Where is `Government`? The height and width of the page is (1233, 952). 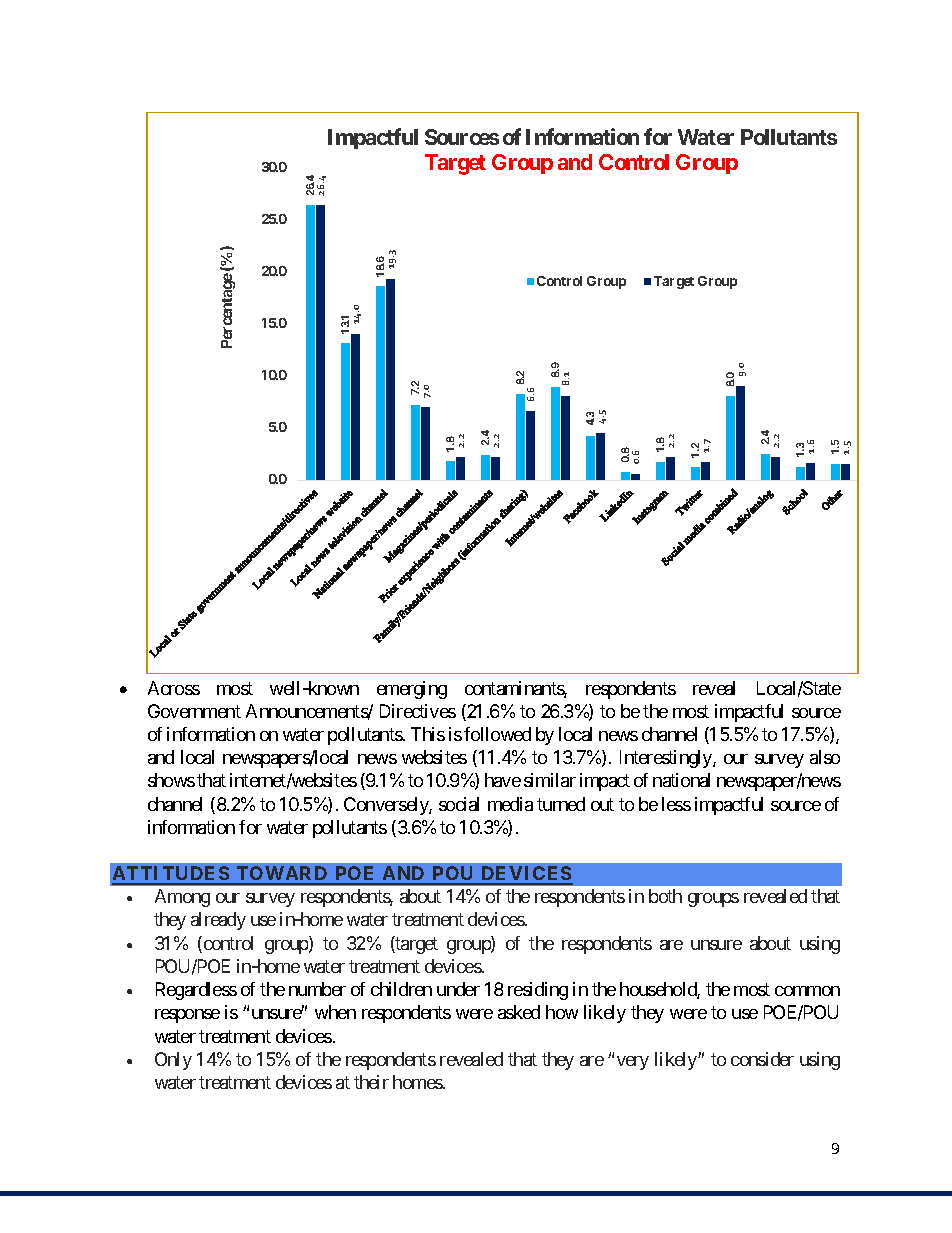 Government is located at coordinates (194, 711).
